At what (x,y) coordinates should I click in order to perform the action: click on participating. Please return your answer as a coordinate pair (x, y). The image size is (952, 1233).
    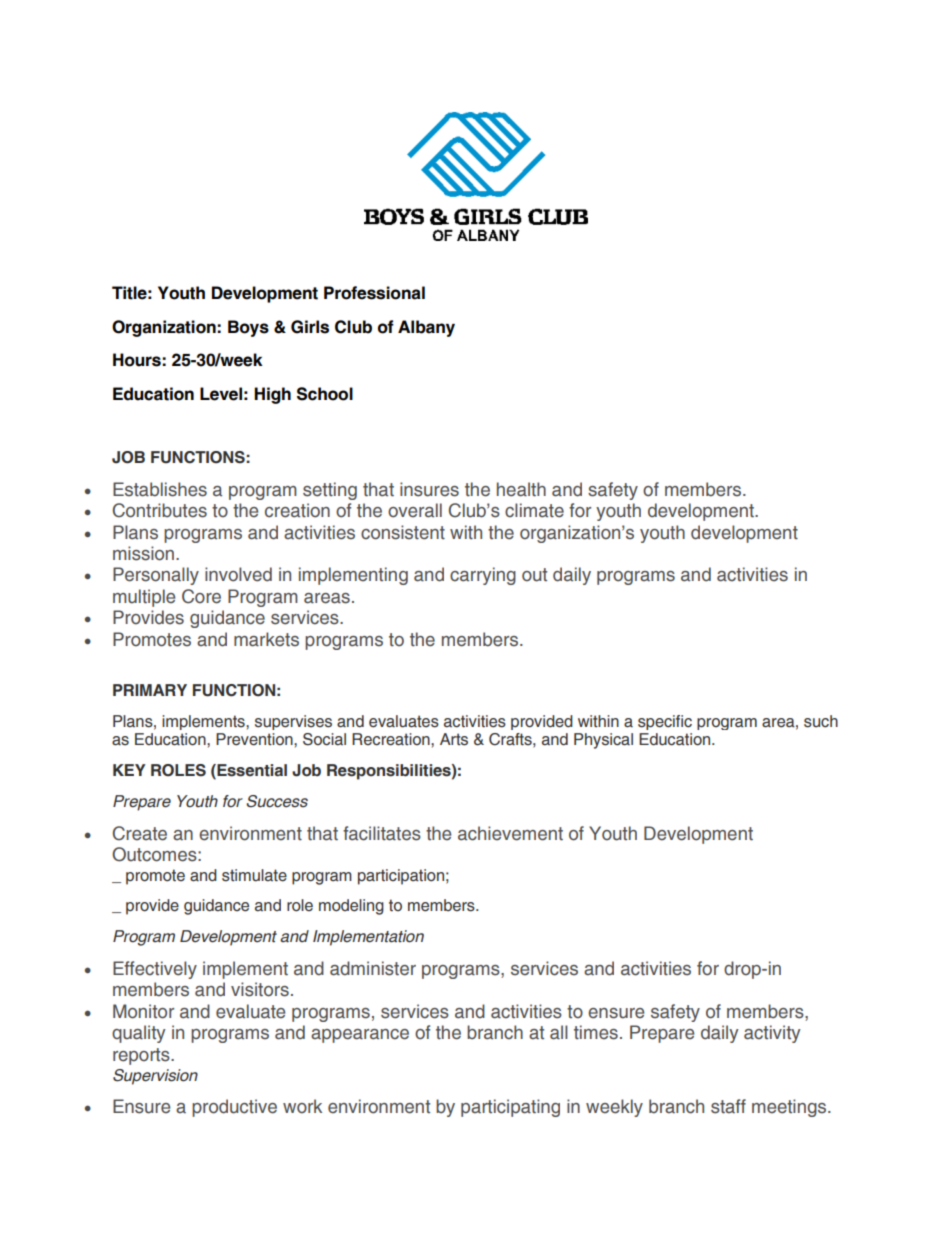
    Looking at the image, I should click on (510, 1108).
